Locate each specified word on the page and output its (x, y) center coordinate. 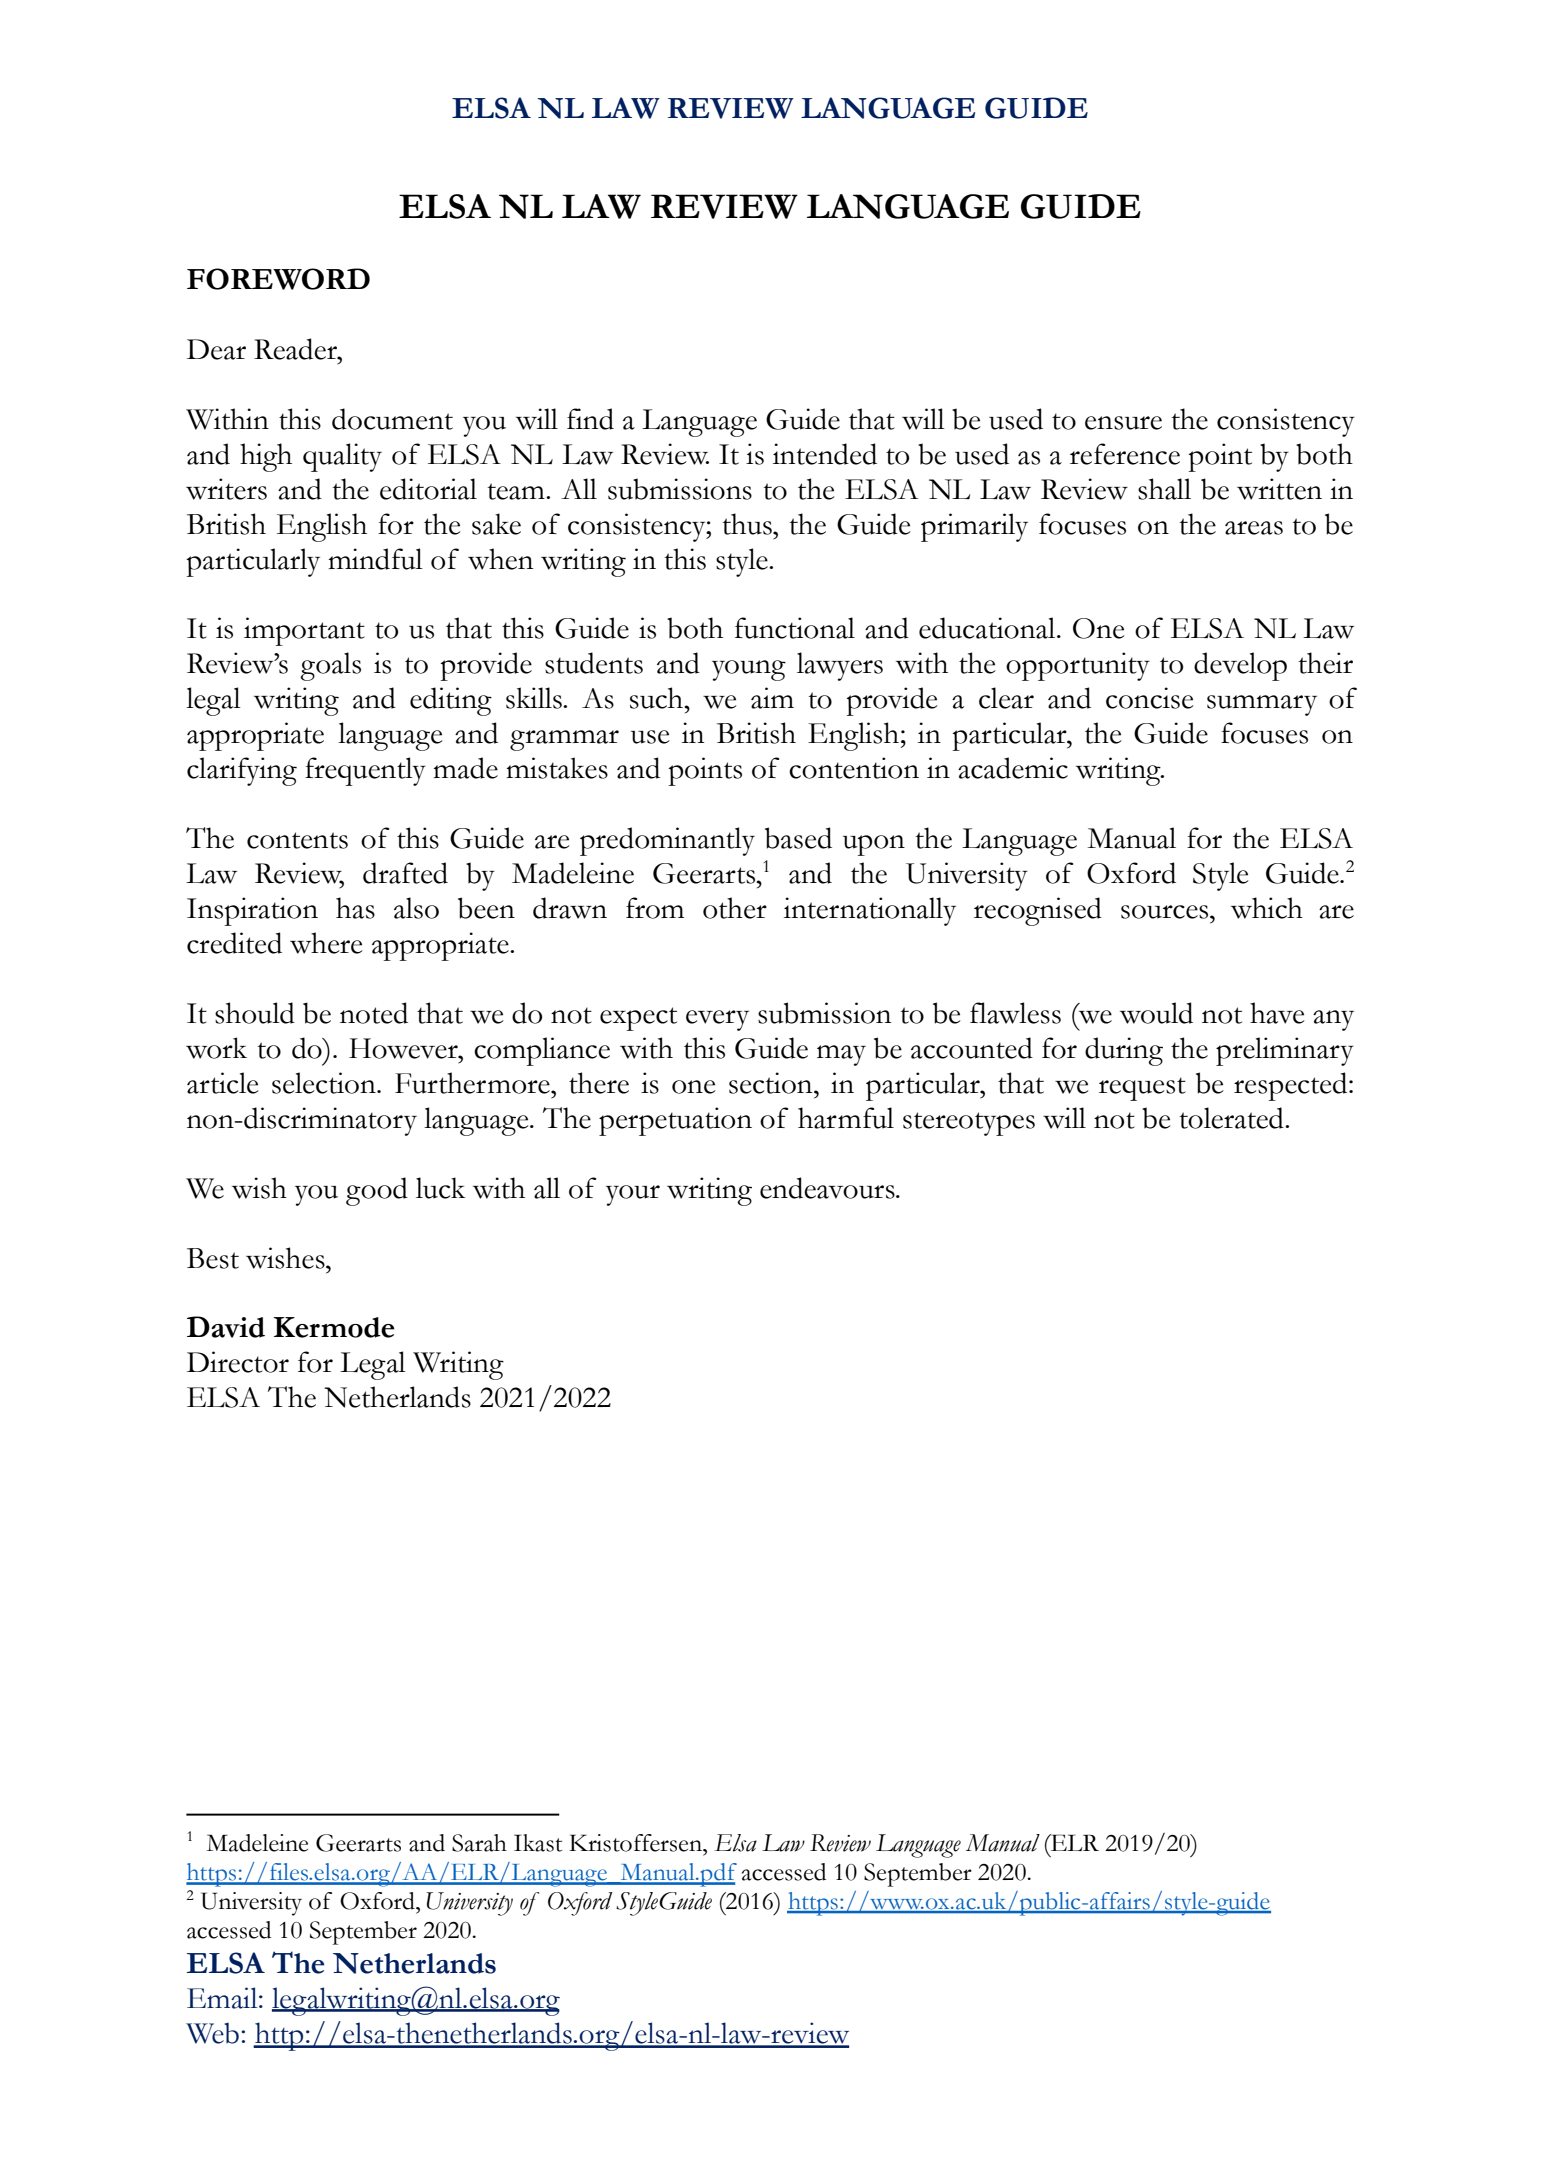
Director (238, 1362)
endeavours (828, 1188)
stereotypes (969, 1124)
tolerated (1233, 1118)
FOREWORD (278, 279)
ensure (1123, 423)
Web (212, 2033)
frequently (365, 771)
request (1142, 1089)
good (377, 1191)
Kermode (334, 1327)
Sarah (479, 1843)
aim (772, 698)
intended (825, 454)
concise (1150, 698)
